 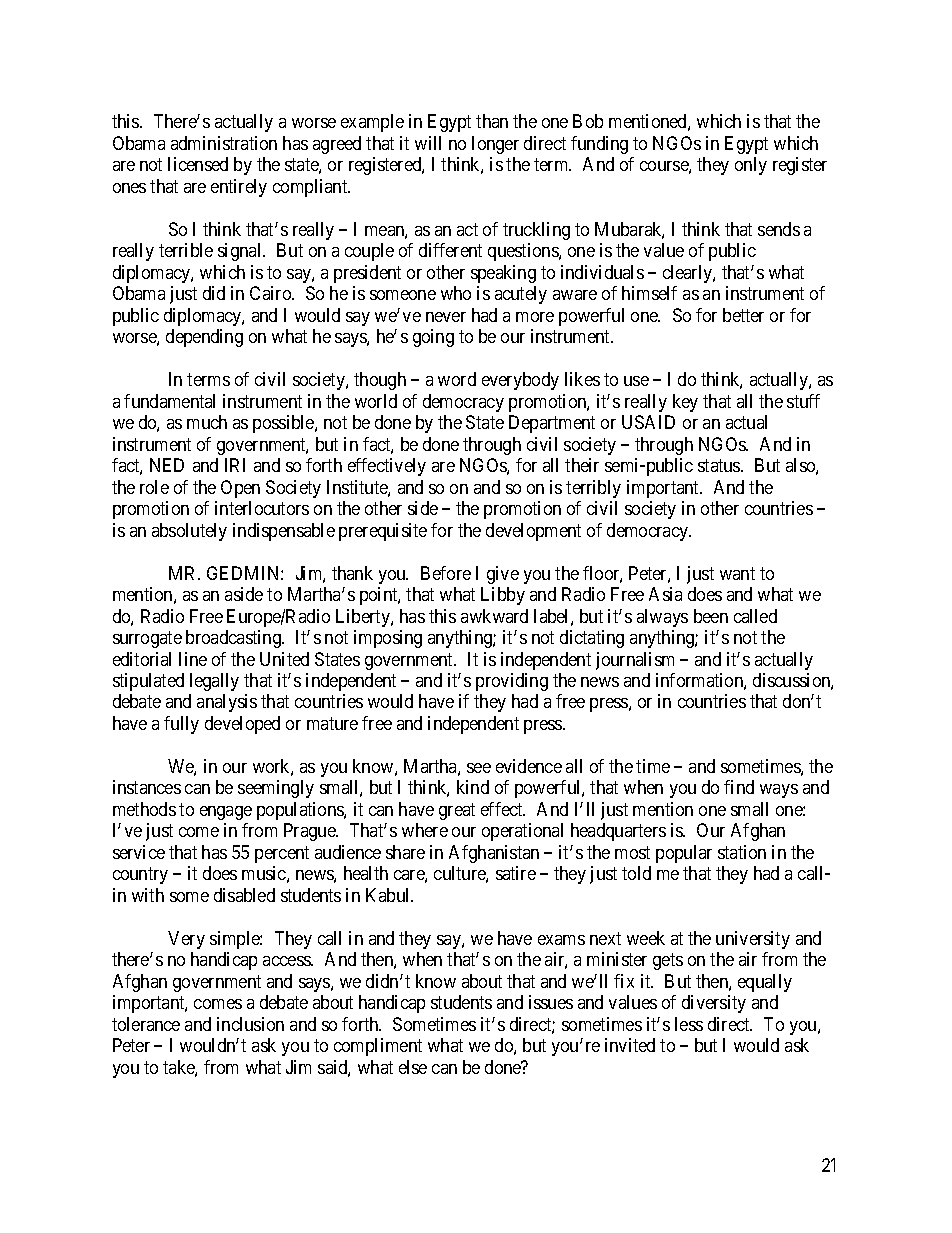 What do you see at coordinates (413, 1067) in the screenshot?
I see `else` at bounding box center [413, 1067].
